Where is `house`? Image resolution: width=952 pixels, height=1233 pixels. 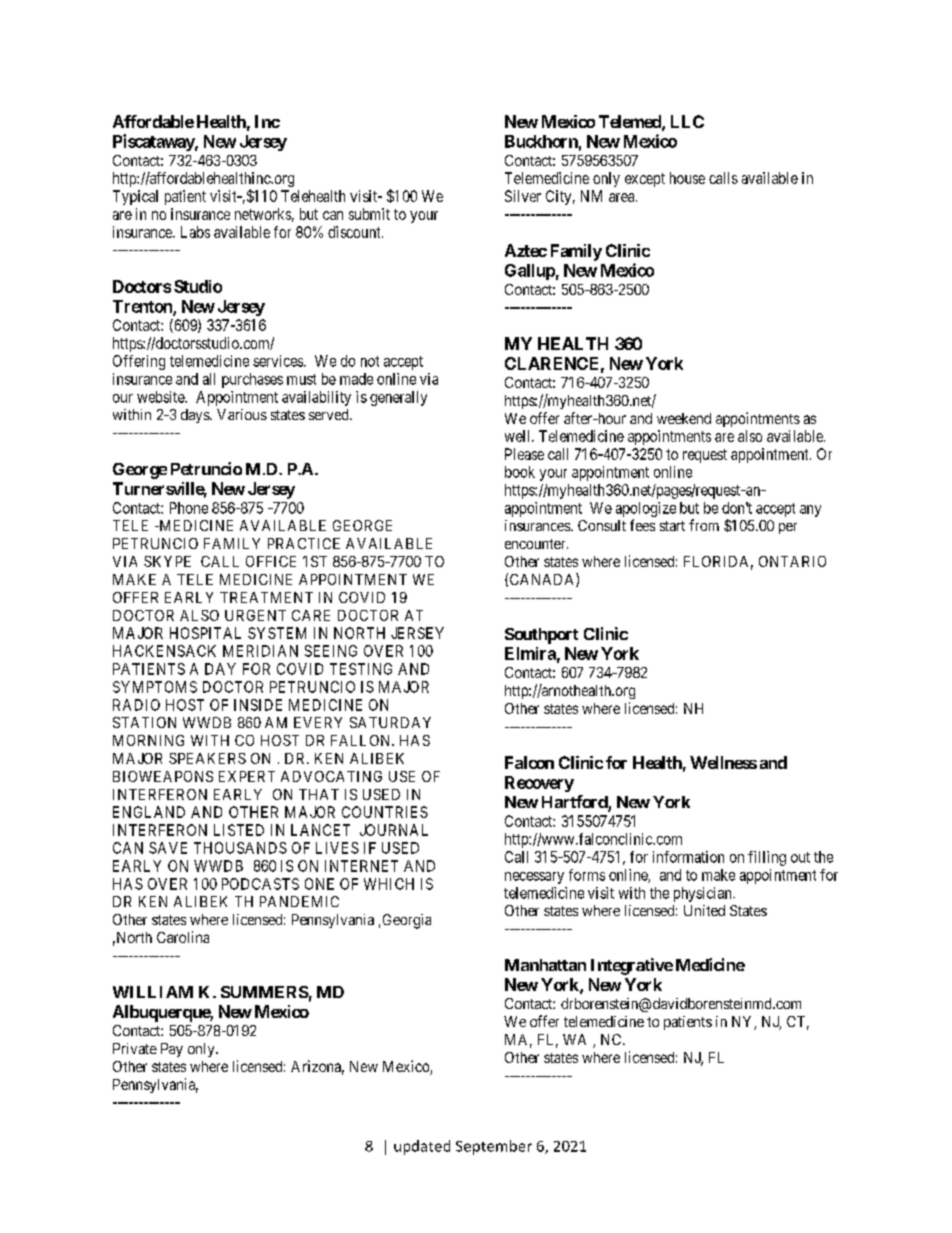 house is located at coordinates (687, 178).
